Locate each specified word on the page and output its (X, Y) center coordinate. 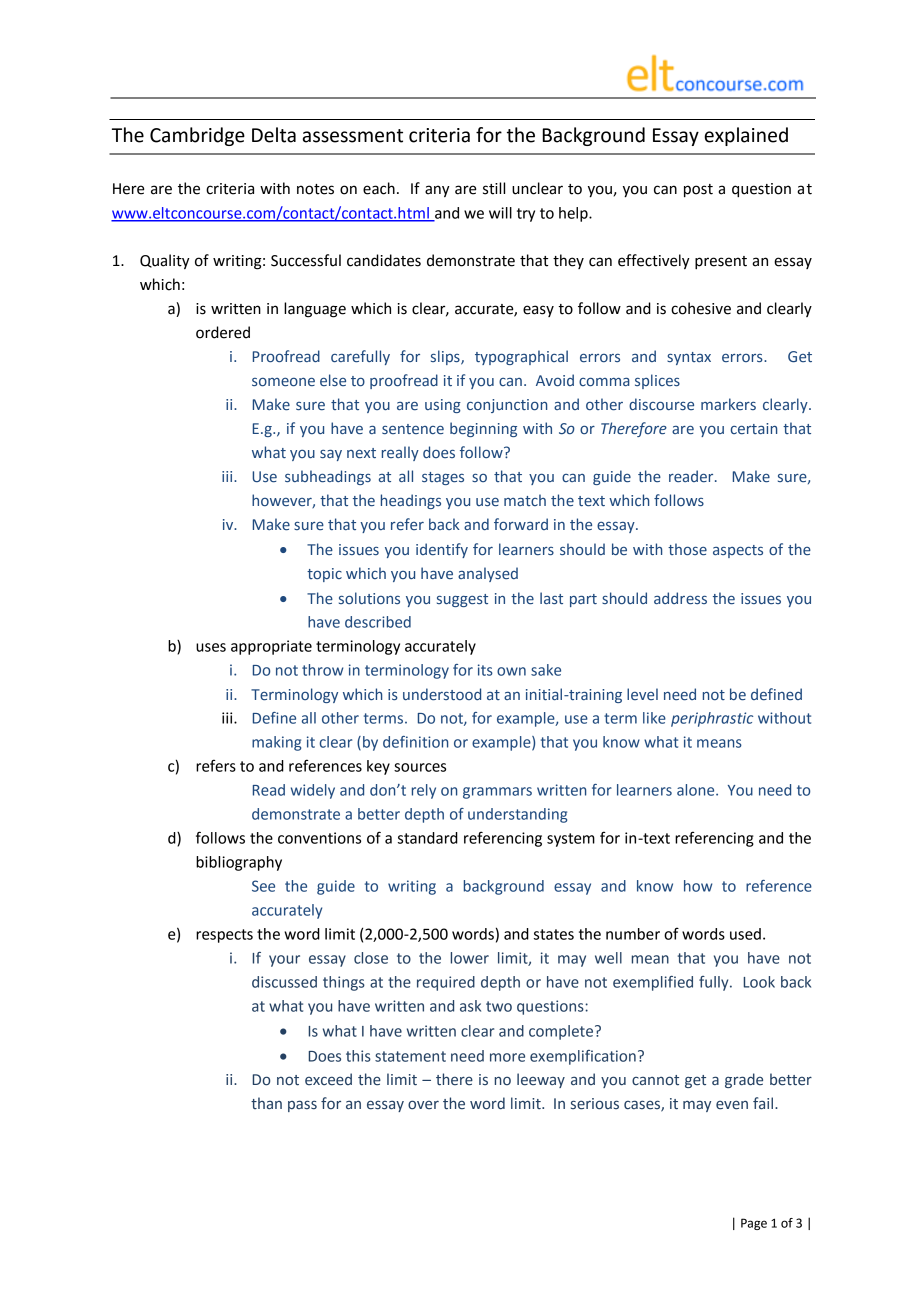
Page (754, 1224)
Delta (274, 135)
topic (324, 575)
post (698, 191)
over (423, 1105)
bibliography (239, 863)
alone (697, 790)
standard (428, 838)
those (687, 549)
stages (443, 478)
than (266, 1103)
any (437, 191)
